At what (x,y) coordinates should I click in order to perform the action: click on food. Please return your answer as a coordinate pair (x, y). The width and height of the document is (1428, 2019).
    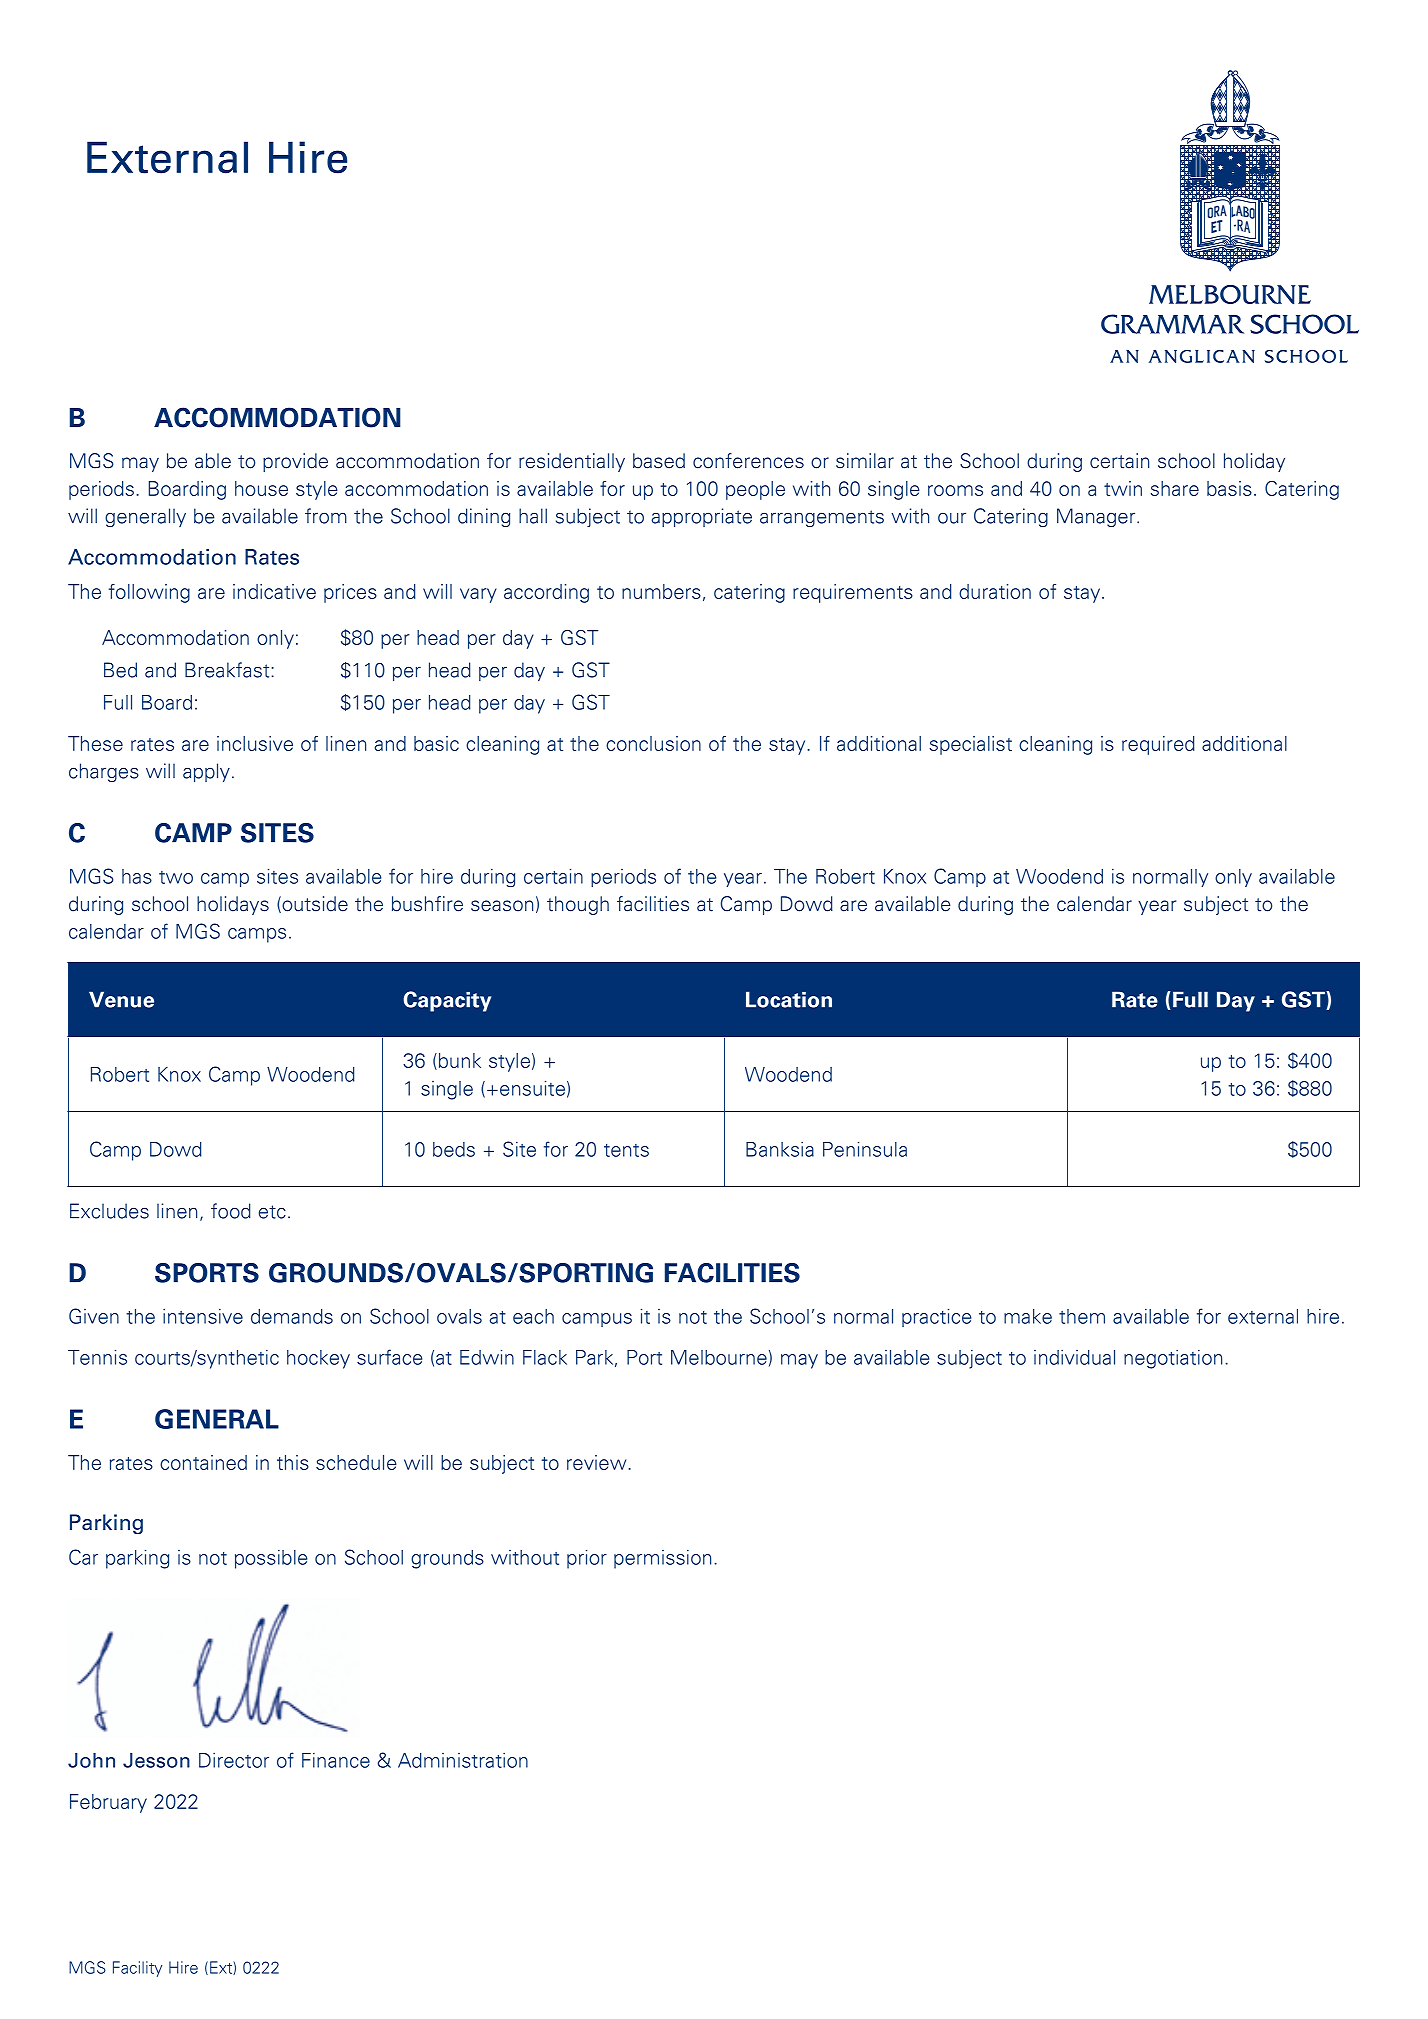
    Looking at the image, I should click on (231, 1211).
